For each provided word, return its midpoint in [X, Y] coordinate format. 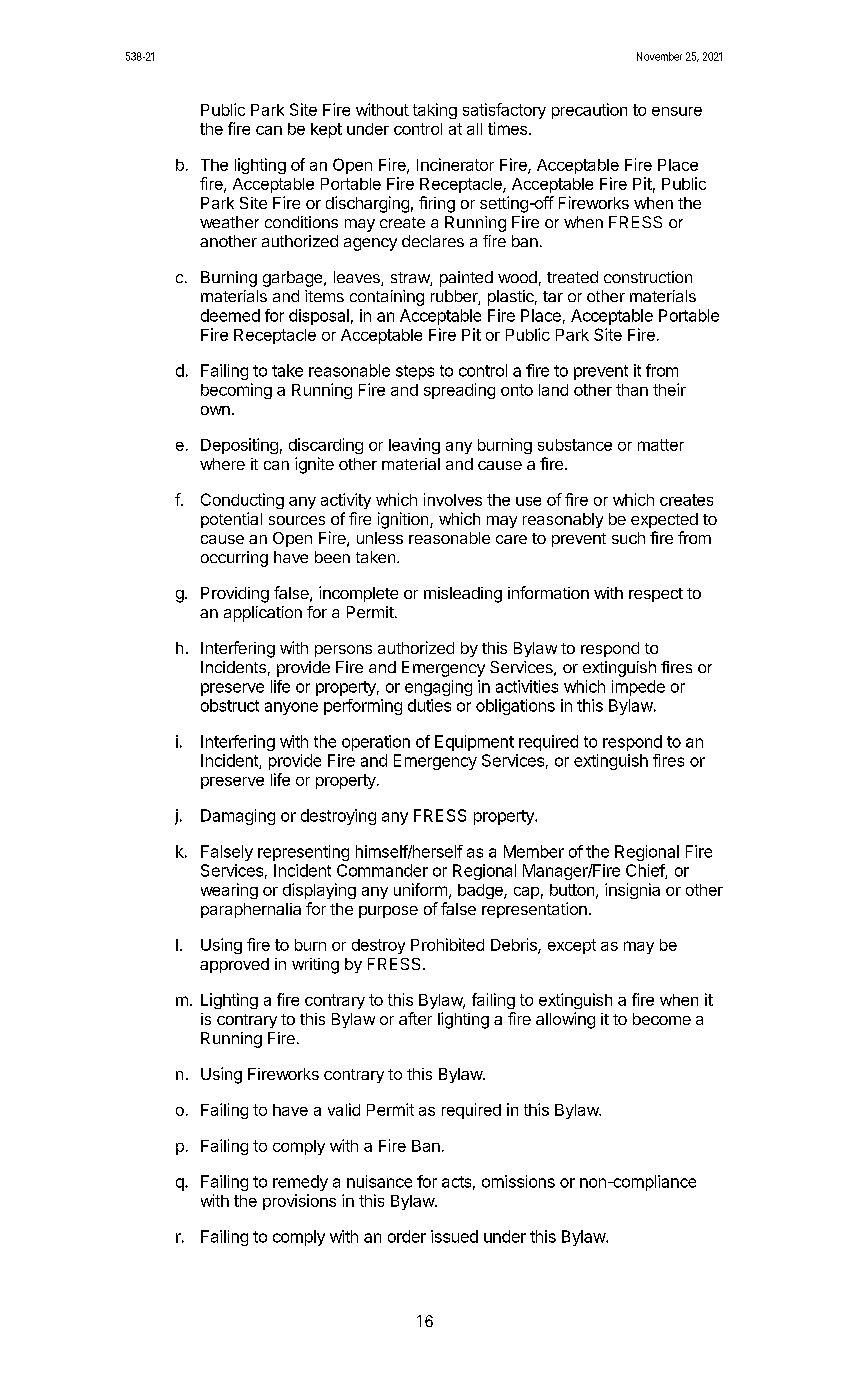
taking [435, 111]
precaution [589, 111]
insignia [632, 891]
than [632, 390]
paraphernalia [251, 910]
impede [638, 688]
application [263, 614]
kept [326, 130]
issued [454, 1236]
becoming [236, 391]
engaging [438, 688]
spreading [459, 391]
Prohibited [447, 944]
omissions [518, 1181]
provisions [299, 1202]
